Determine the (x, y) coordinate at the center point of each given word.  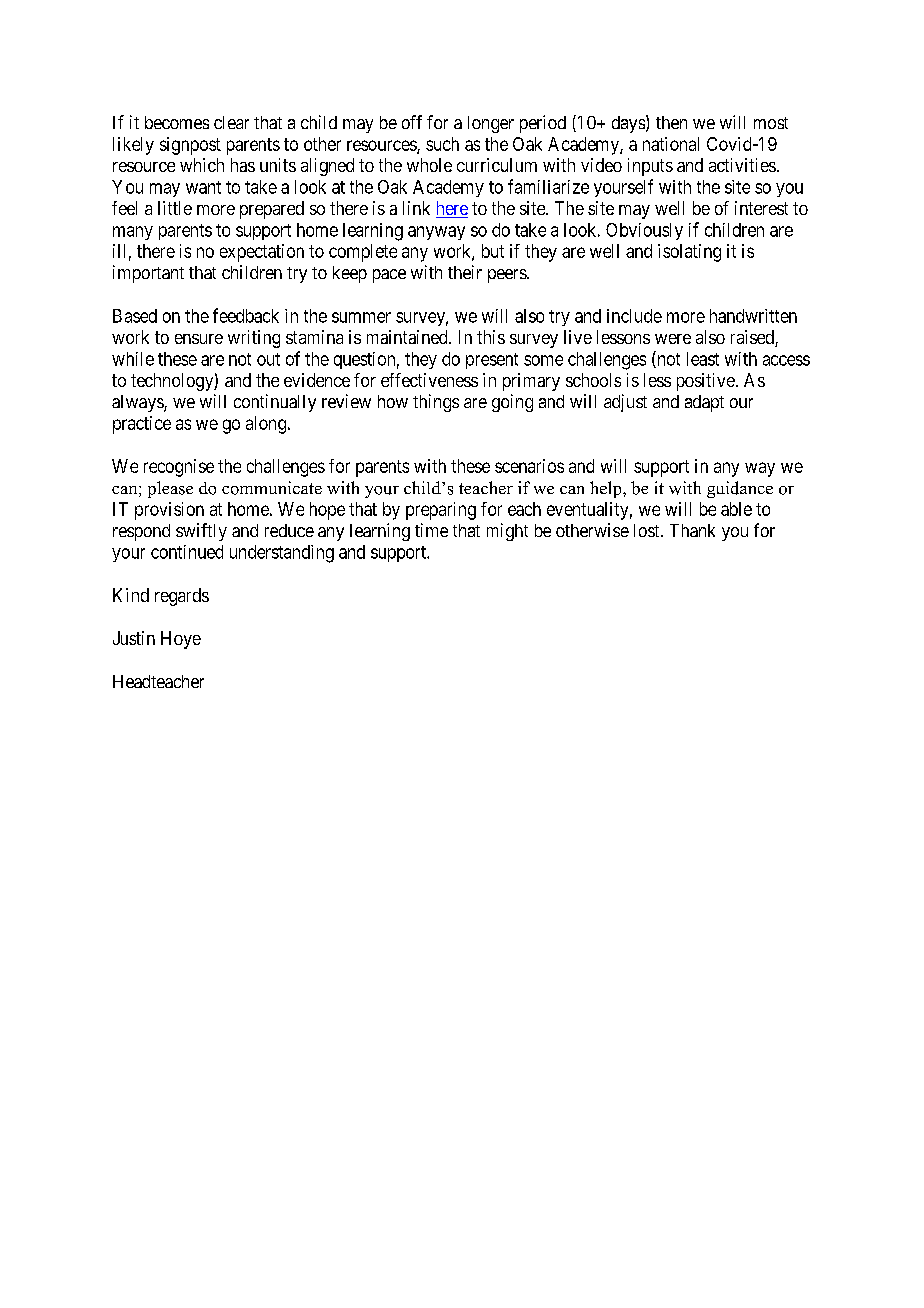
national (671, 144)
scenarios (529, 466)
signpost (190, 146)
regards (182, 597)
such (442, 144)
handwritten (753, 316)
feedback (246, 315)
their (465, 272)
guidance (740, 489)
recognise (179, 468)
